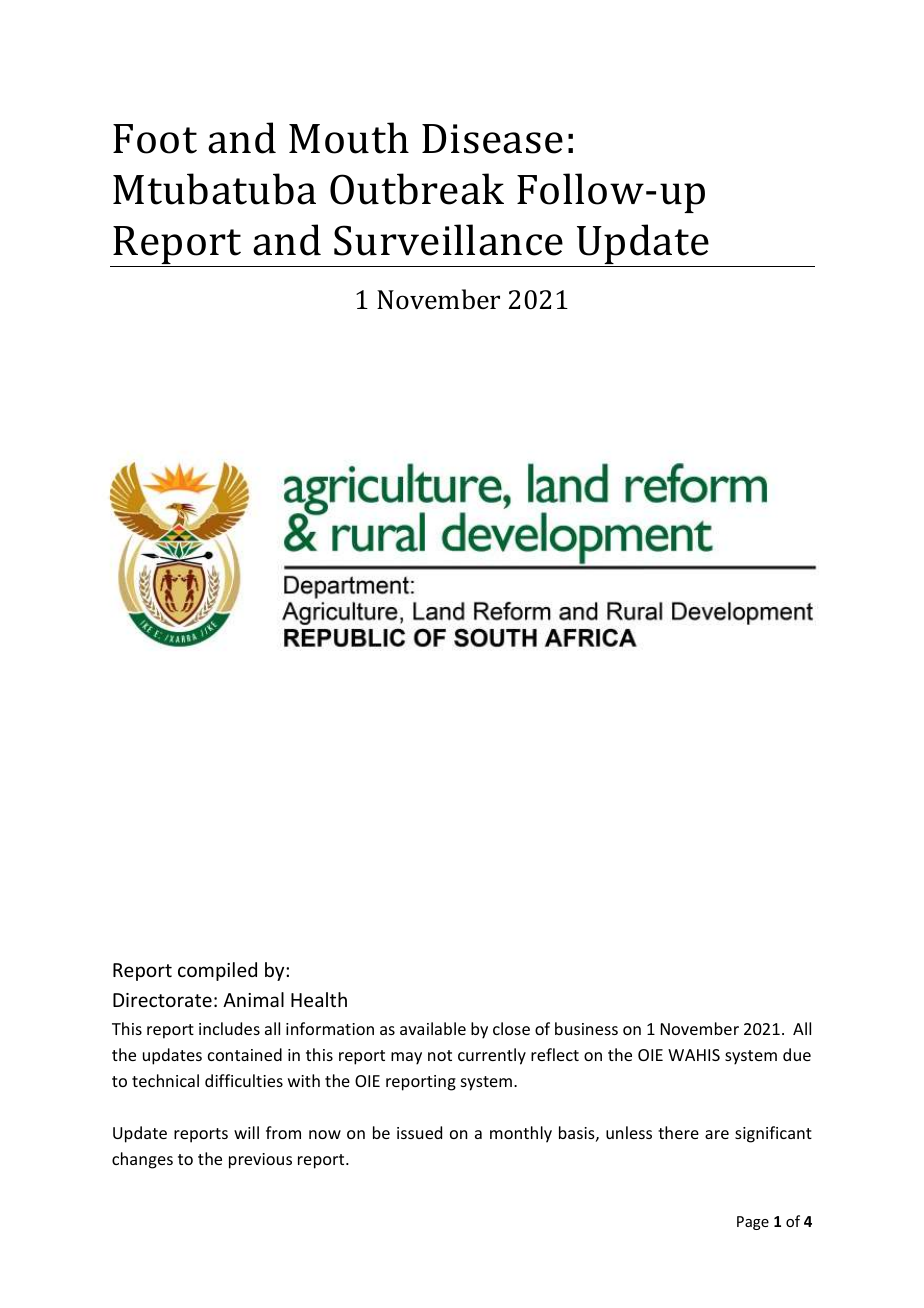 This screenshot has width=924, height=1308. I want to click on previous, so click(260, 1161).
